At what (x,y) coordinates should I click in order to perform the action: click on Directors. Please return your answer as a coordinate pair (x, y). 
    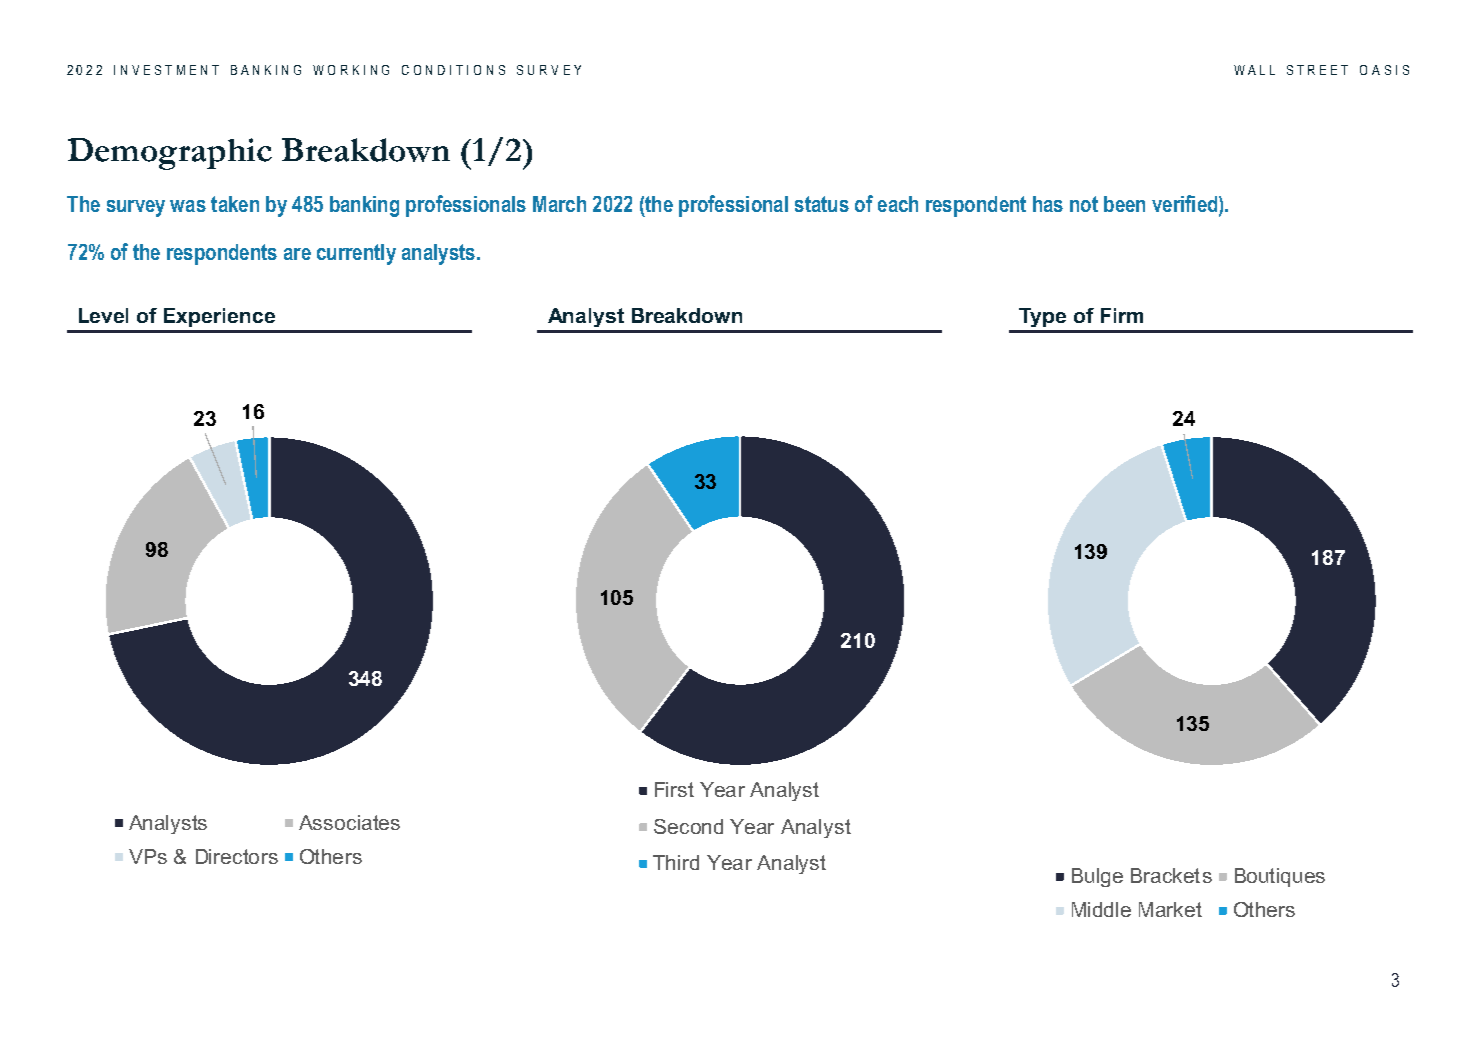
    Looking at the image, I should click on (237, 856).
